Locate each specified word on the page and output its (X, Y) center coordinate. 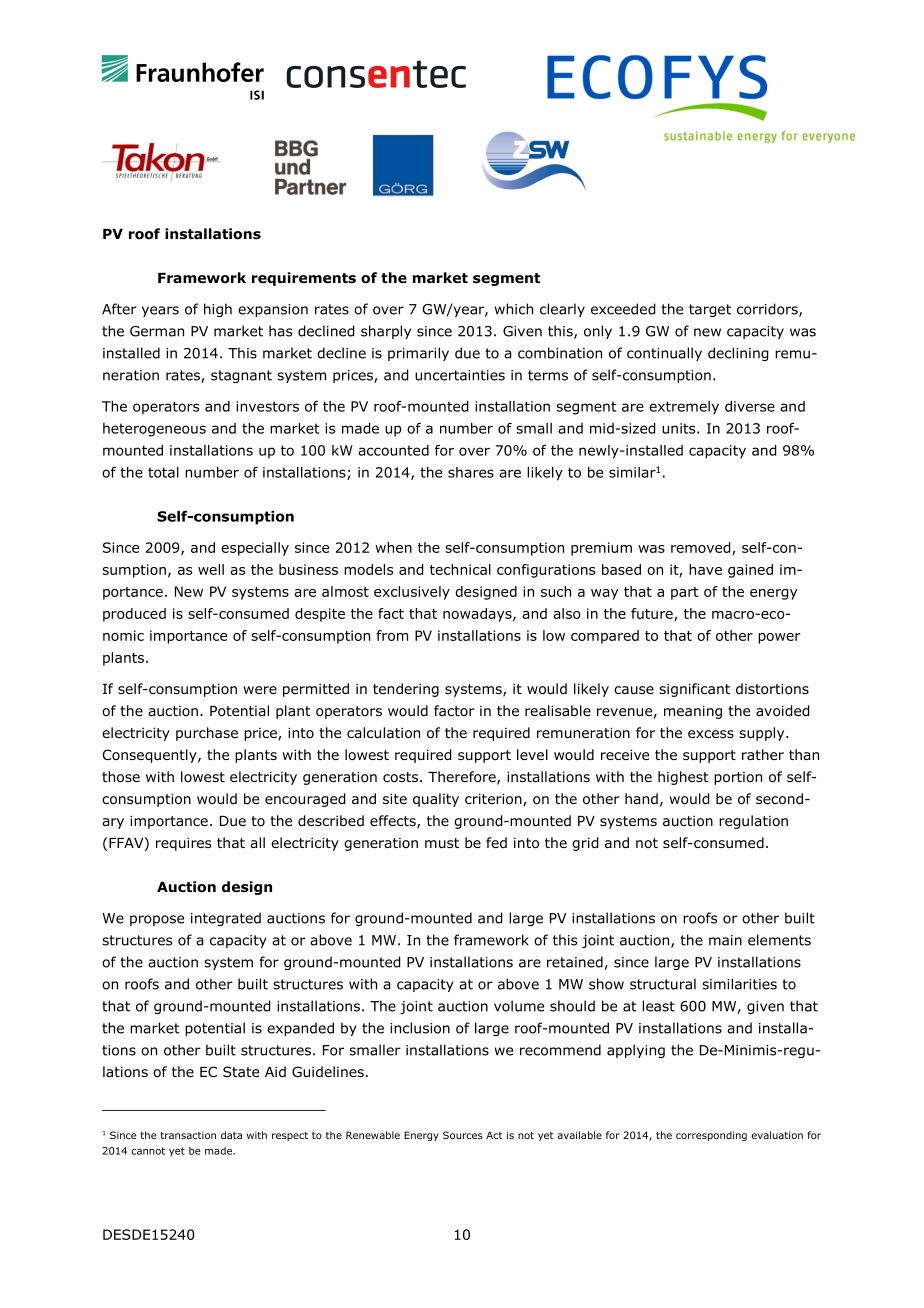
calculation (383, 733)
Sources (463, 1135)
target (710, 310)
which (514, 309)
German (157, 331)
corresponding (711, 1136)
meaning (693, 712)
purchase (207, 734)
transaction (188, 1135)
